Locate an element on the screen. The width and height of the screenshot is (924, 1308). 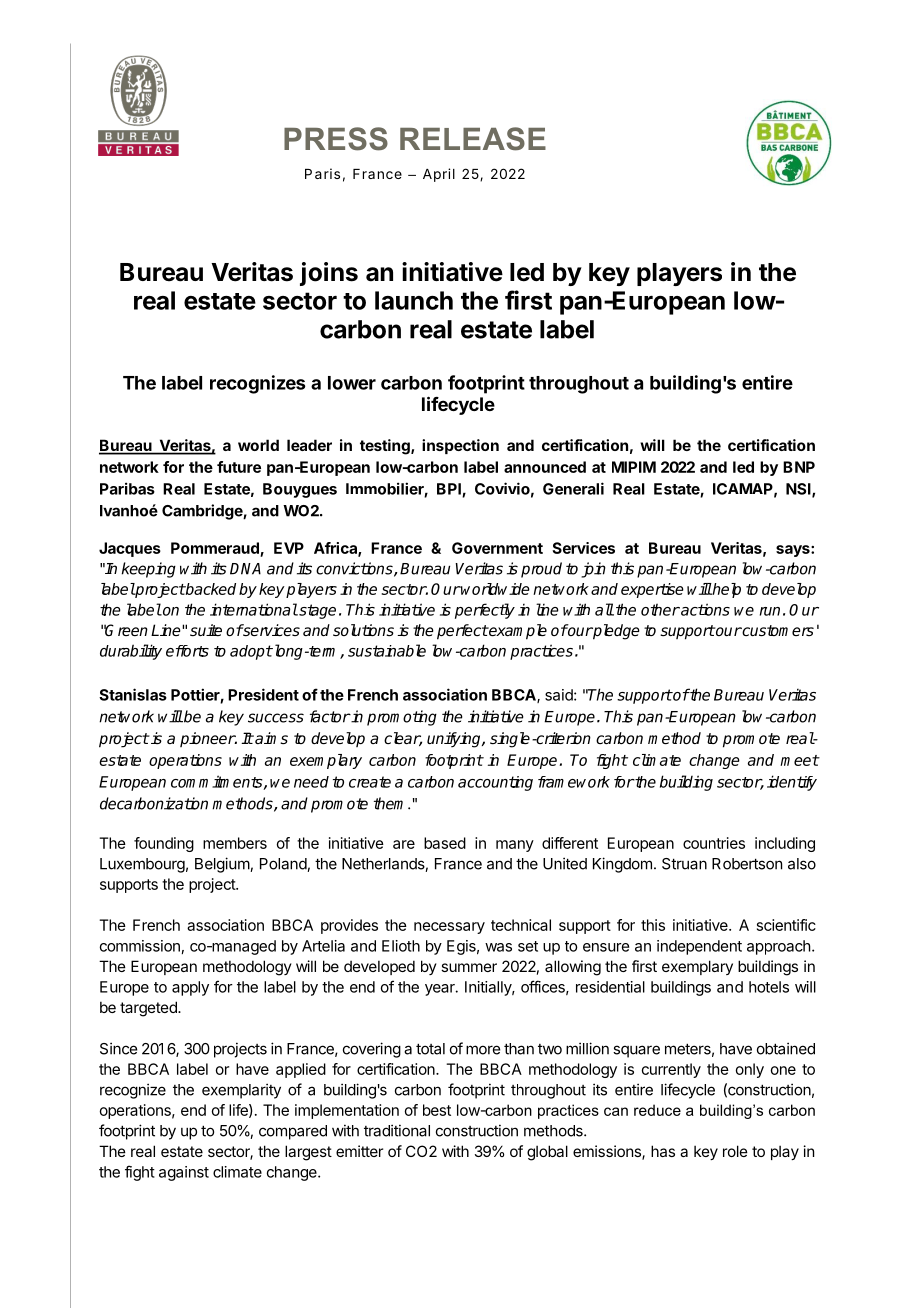
best is located at coordinates (437, 1110).
